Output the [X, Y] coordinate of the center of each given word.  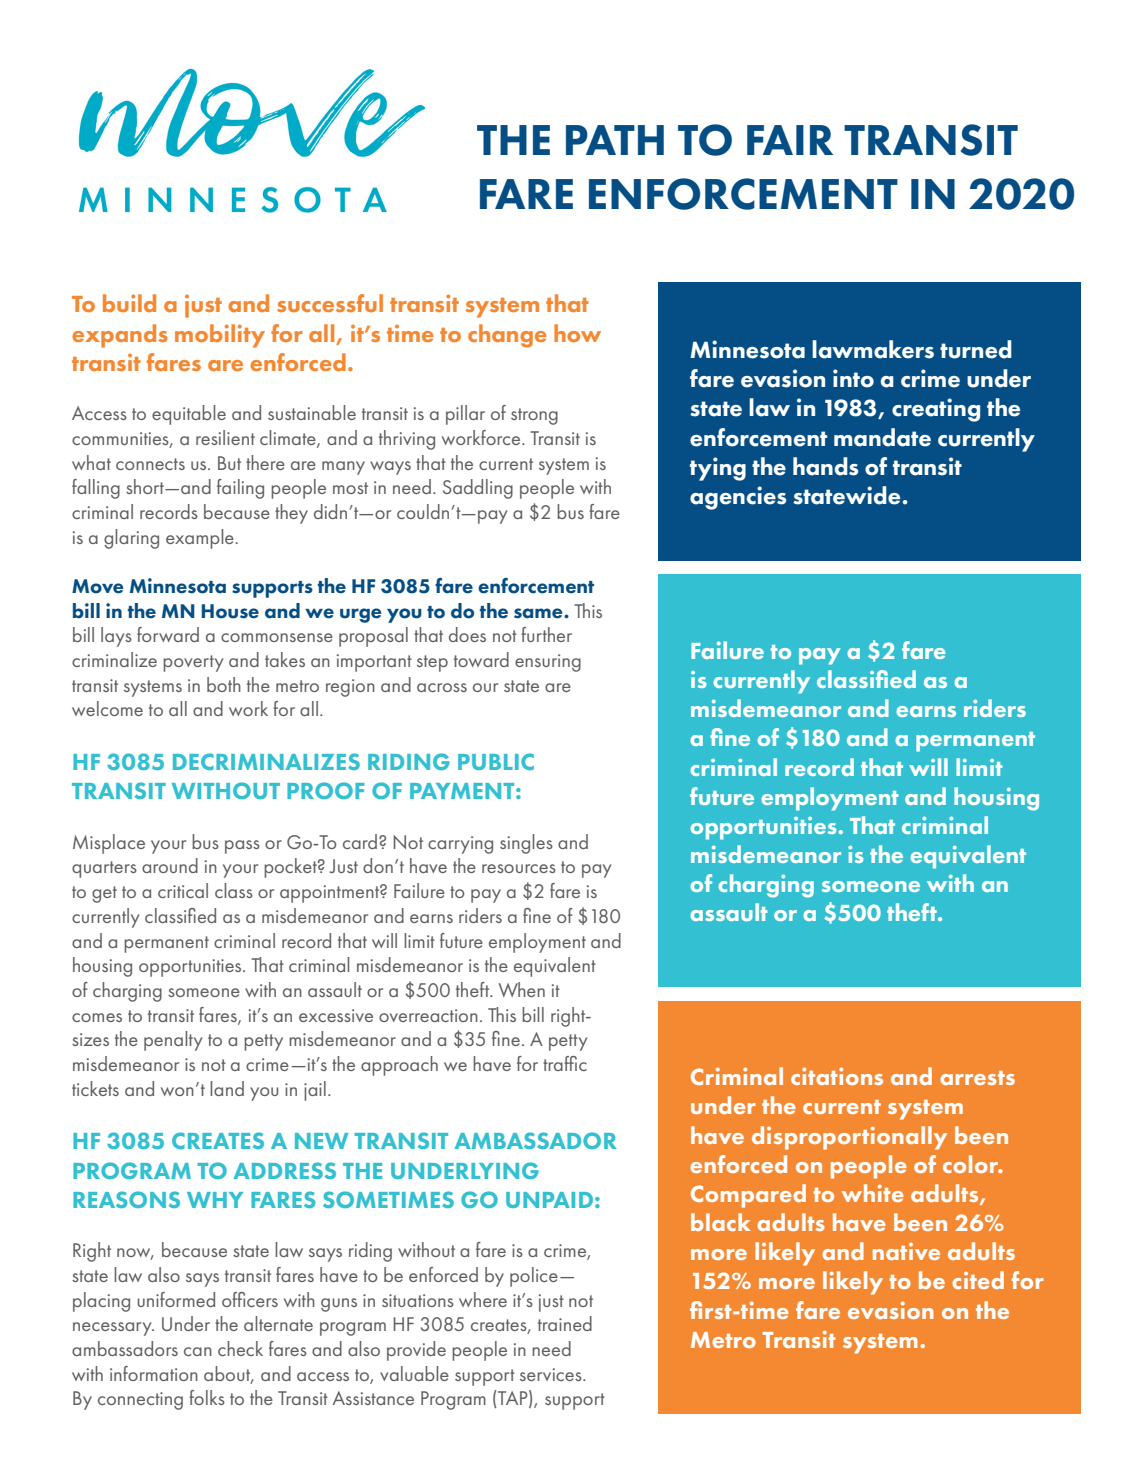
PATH [615, 140]
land [227, 1088]
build [129, 303]
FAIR [790, 140]
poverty [193, 663]
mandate [882, 437]
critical [183, 890]
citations [837, 1076]
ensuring [548, 663]
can [198, 1351]
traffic [565, 1063]
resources [519, 868]
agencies [738, 498]
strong [534, 416]
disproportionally [849, 1138]
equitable [189, 415]
